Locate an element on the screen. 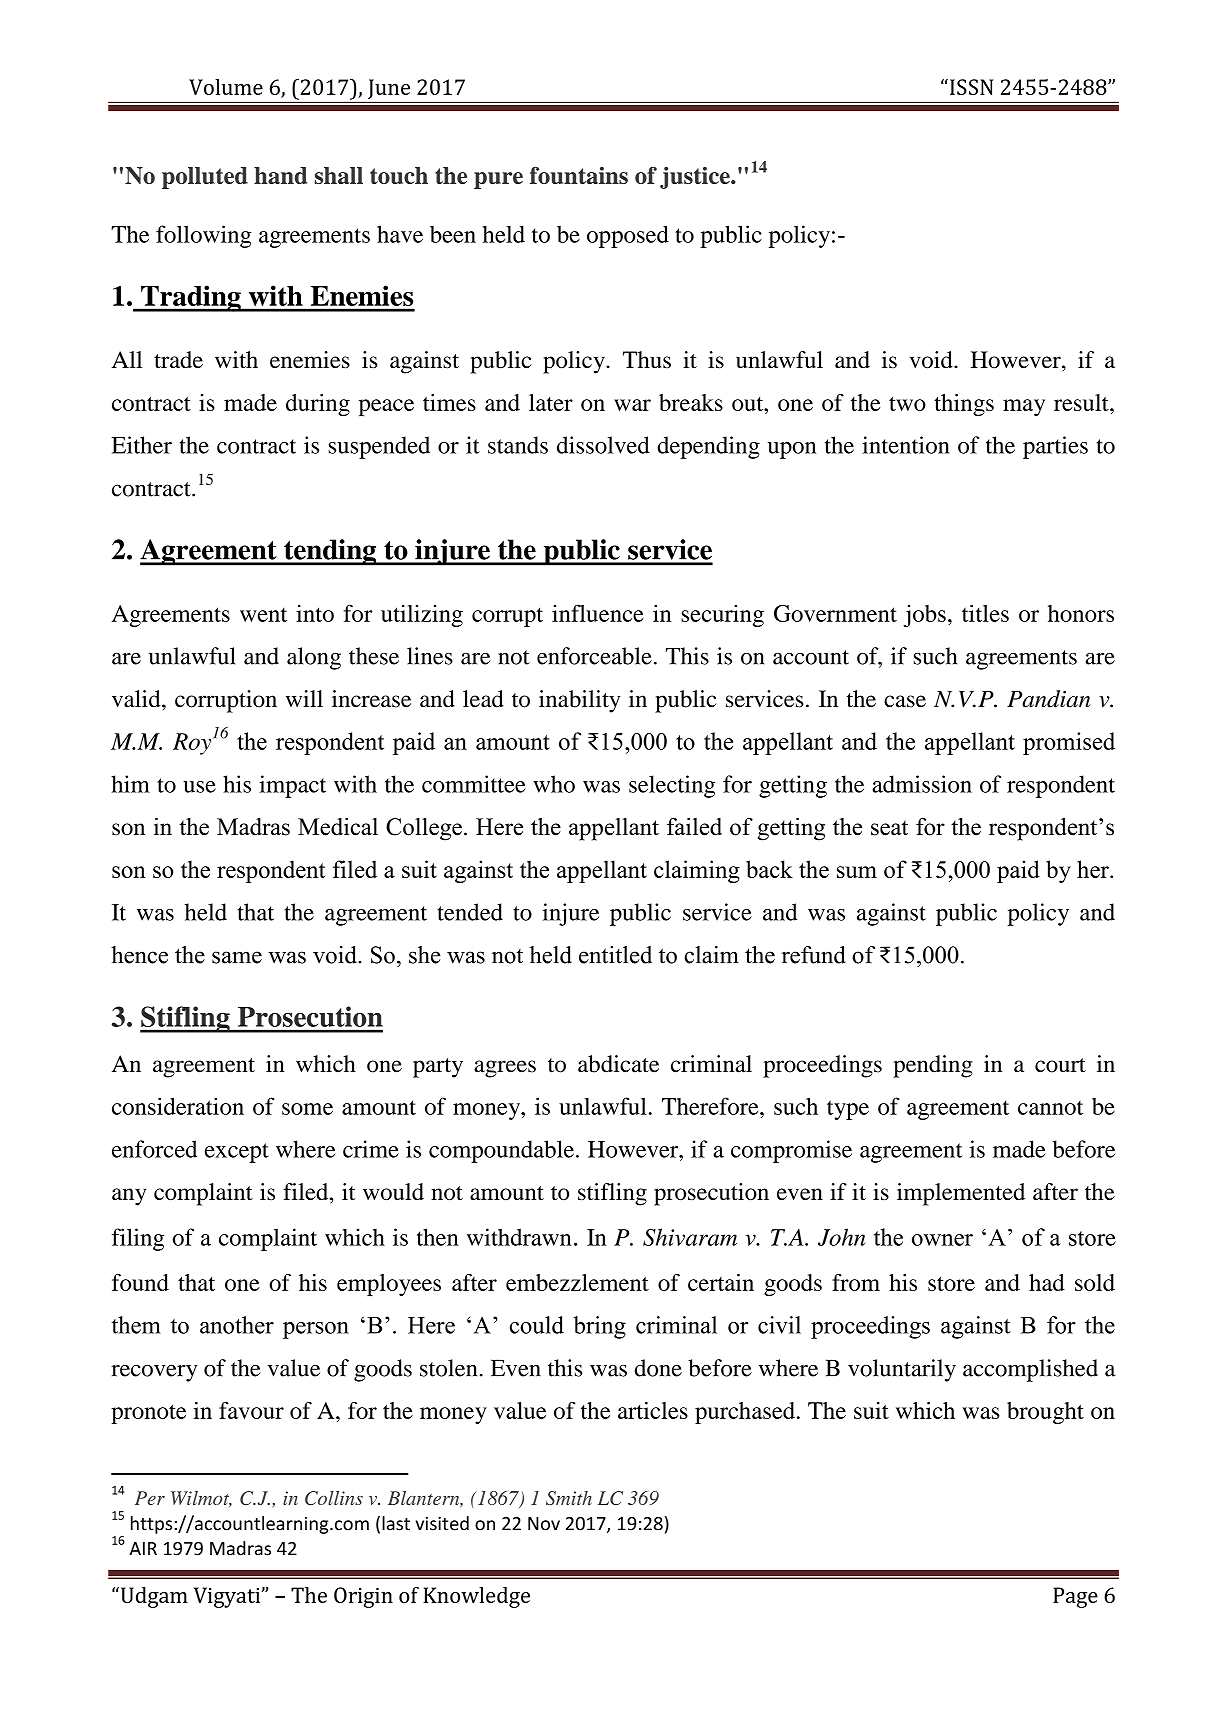 The image size is (1227, 1736). Nov is located at coordinates (544, 1524).
